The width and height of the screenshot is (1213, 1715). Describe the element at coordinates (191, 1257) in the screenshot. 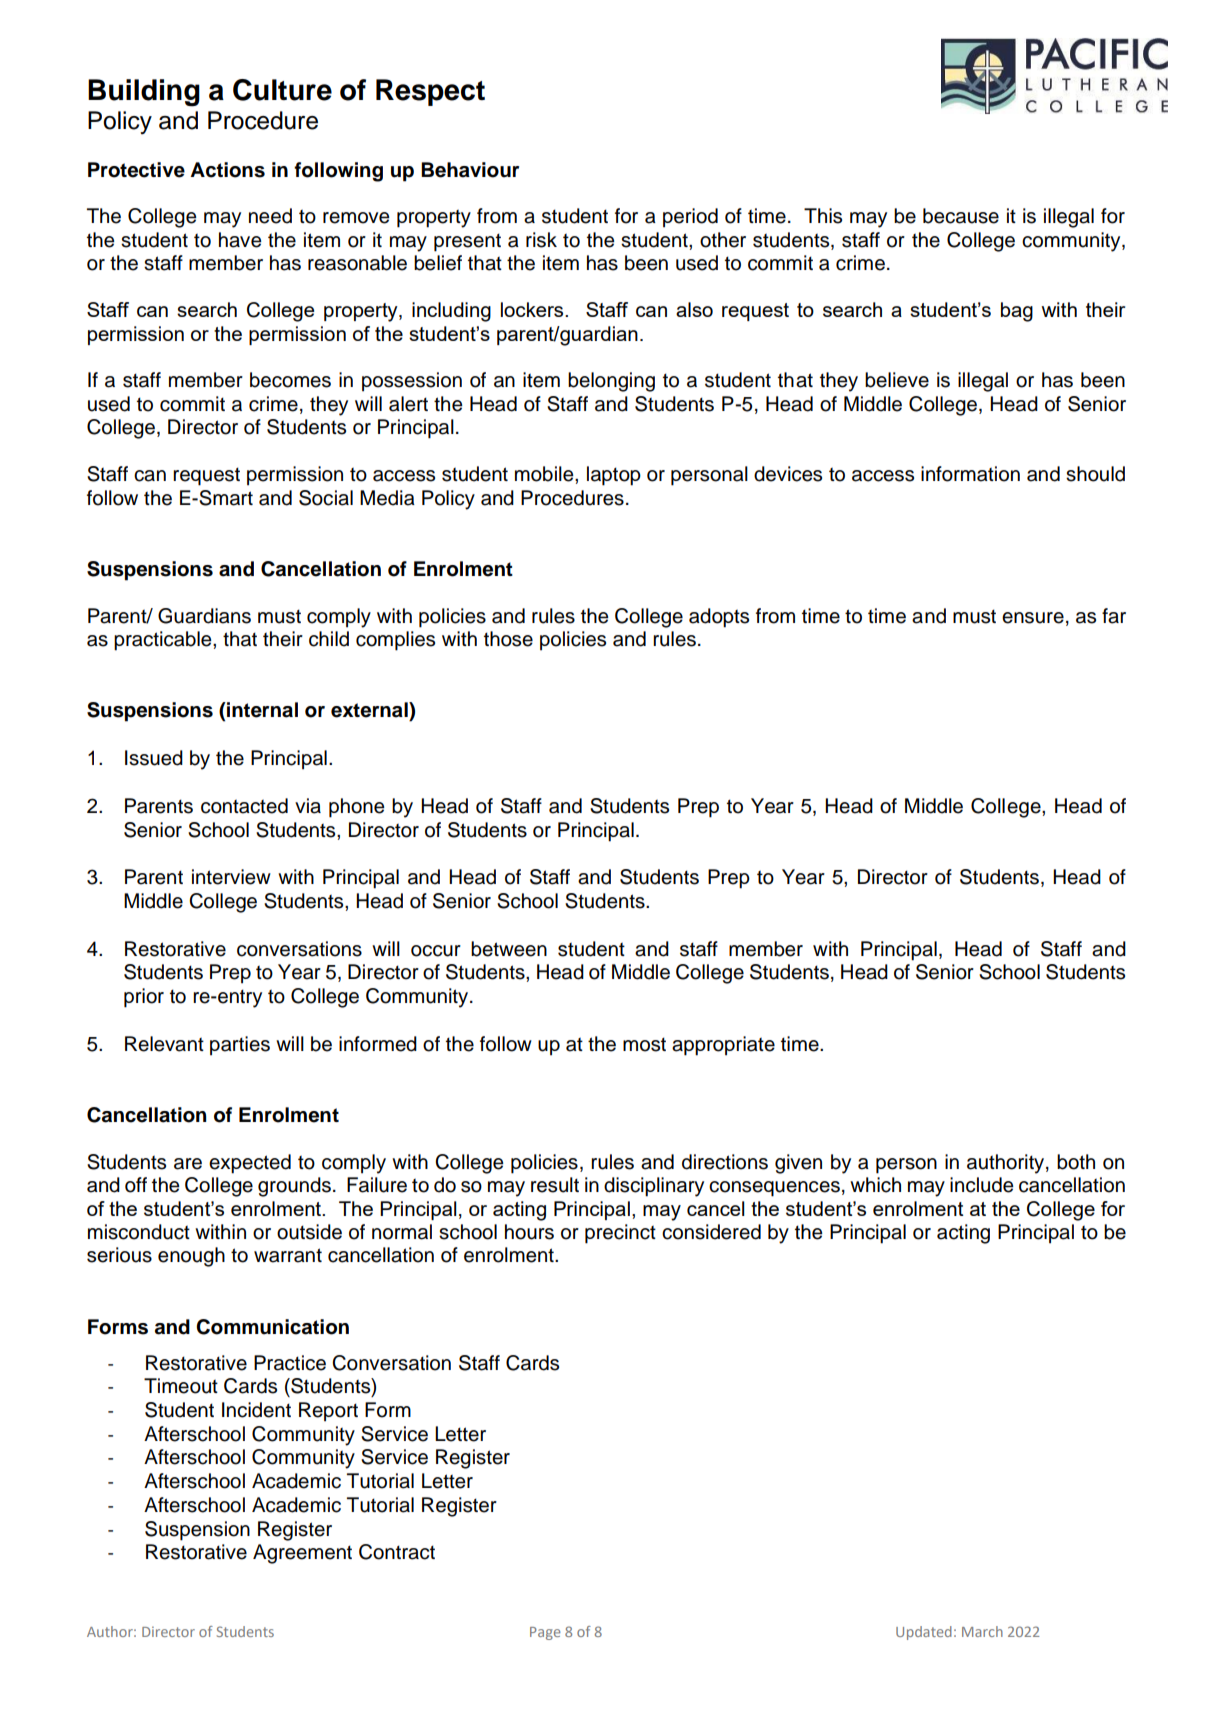

I see `enough` at that location.
